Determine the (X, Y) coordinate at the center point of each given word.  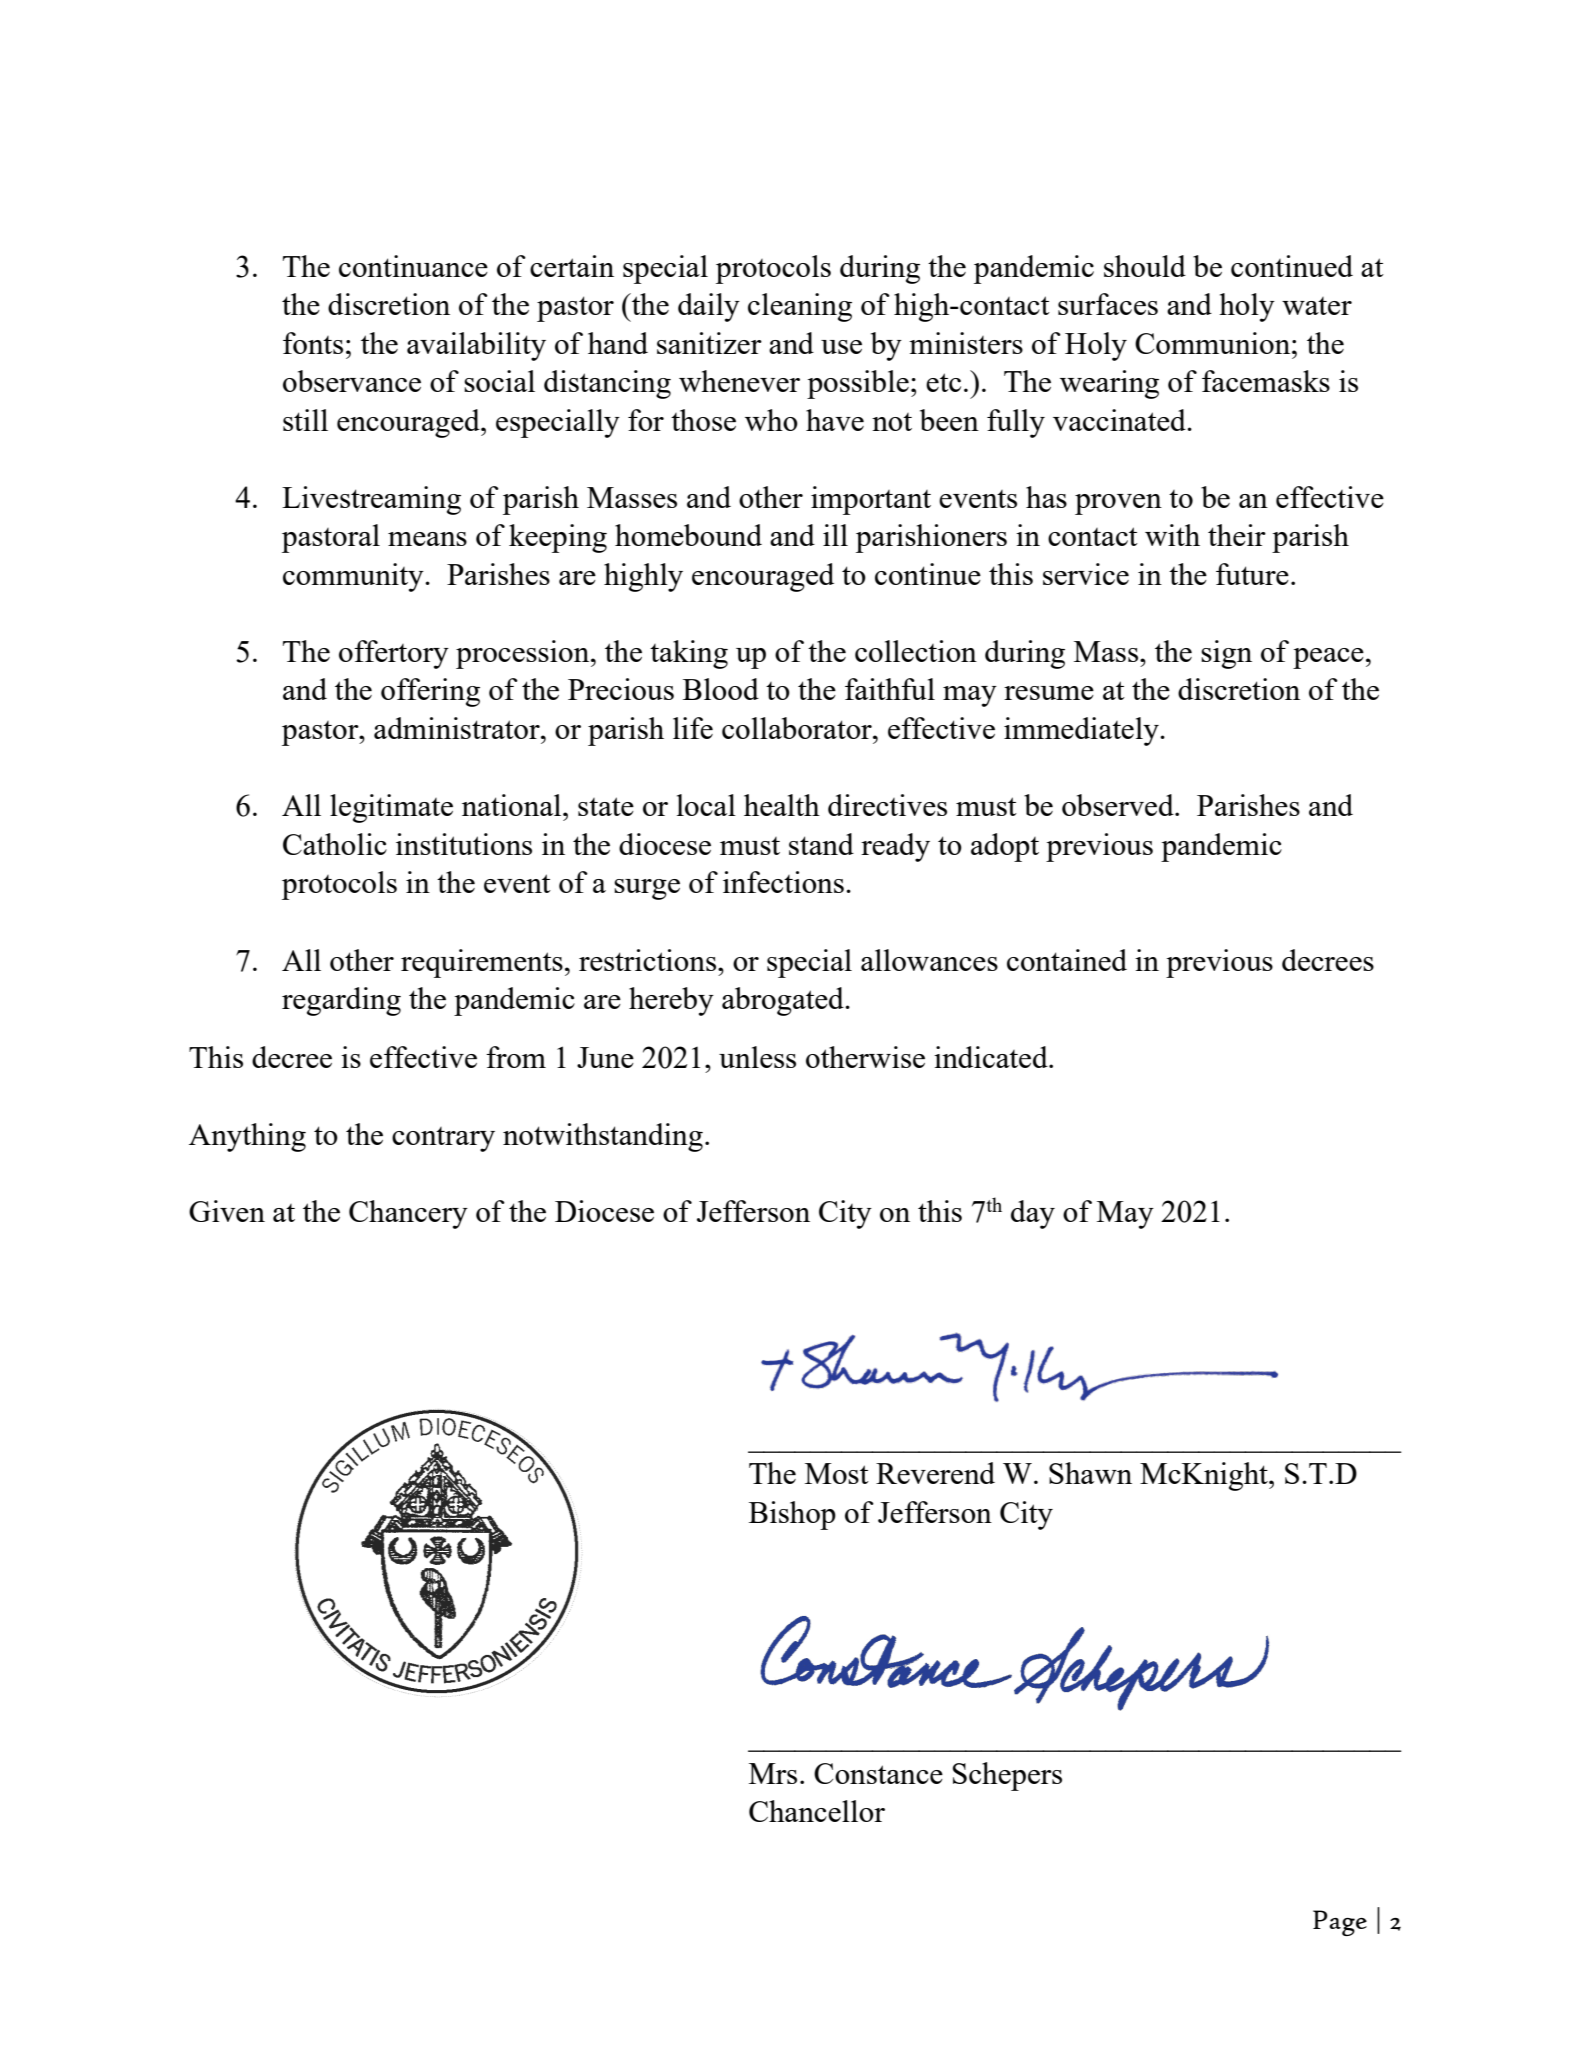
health (782, 805)
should (1145, 266)
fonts (313, 343)
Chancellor (817, 1811)
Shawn (1090, 1473)
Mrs (773, 1773)
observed (1119, 805)
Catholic (335, 844)
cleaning (800, 307)
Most (837, 1473)
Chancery (408, 1214)
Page (1340, 1923)
